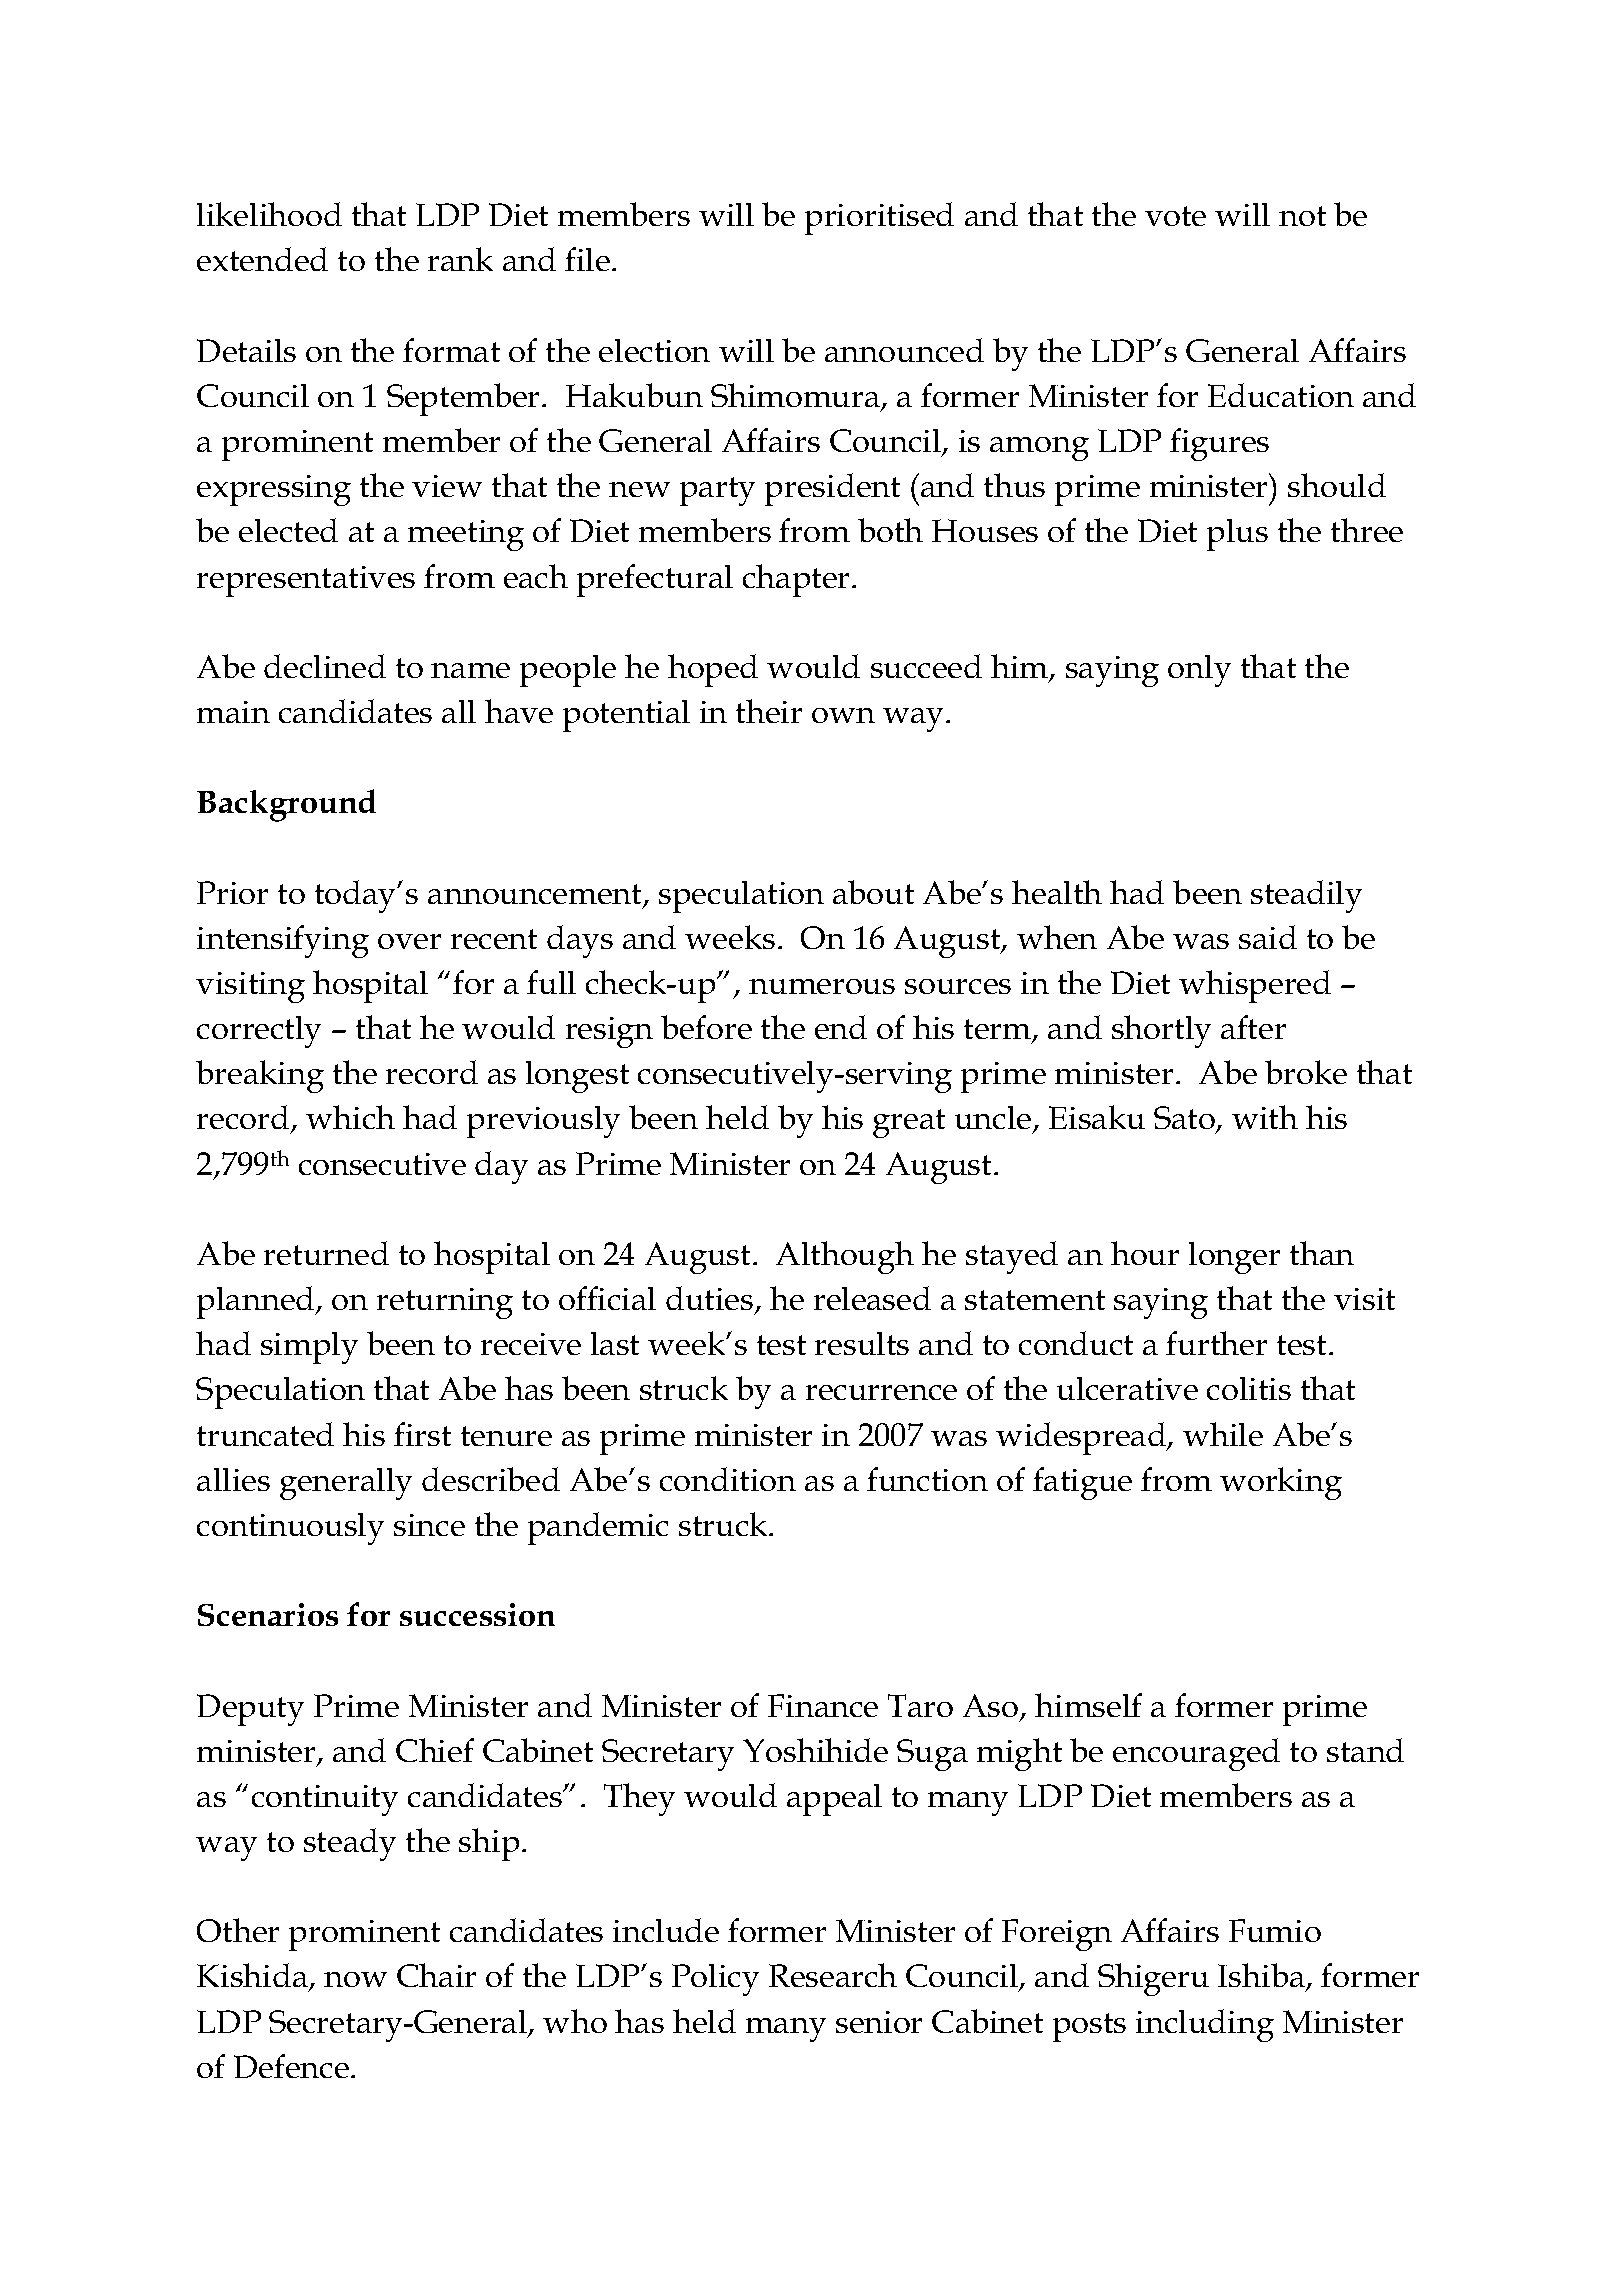 The image size is (1615, 2285). I want to click on while, so click(1223, 1434).
